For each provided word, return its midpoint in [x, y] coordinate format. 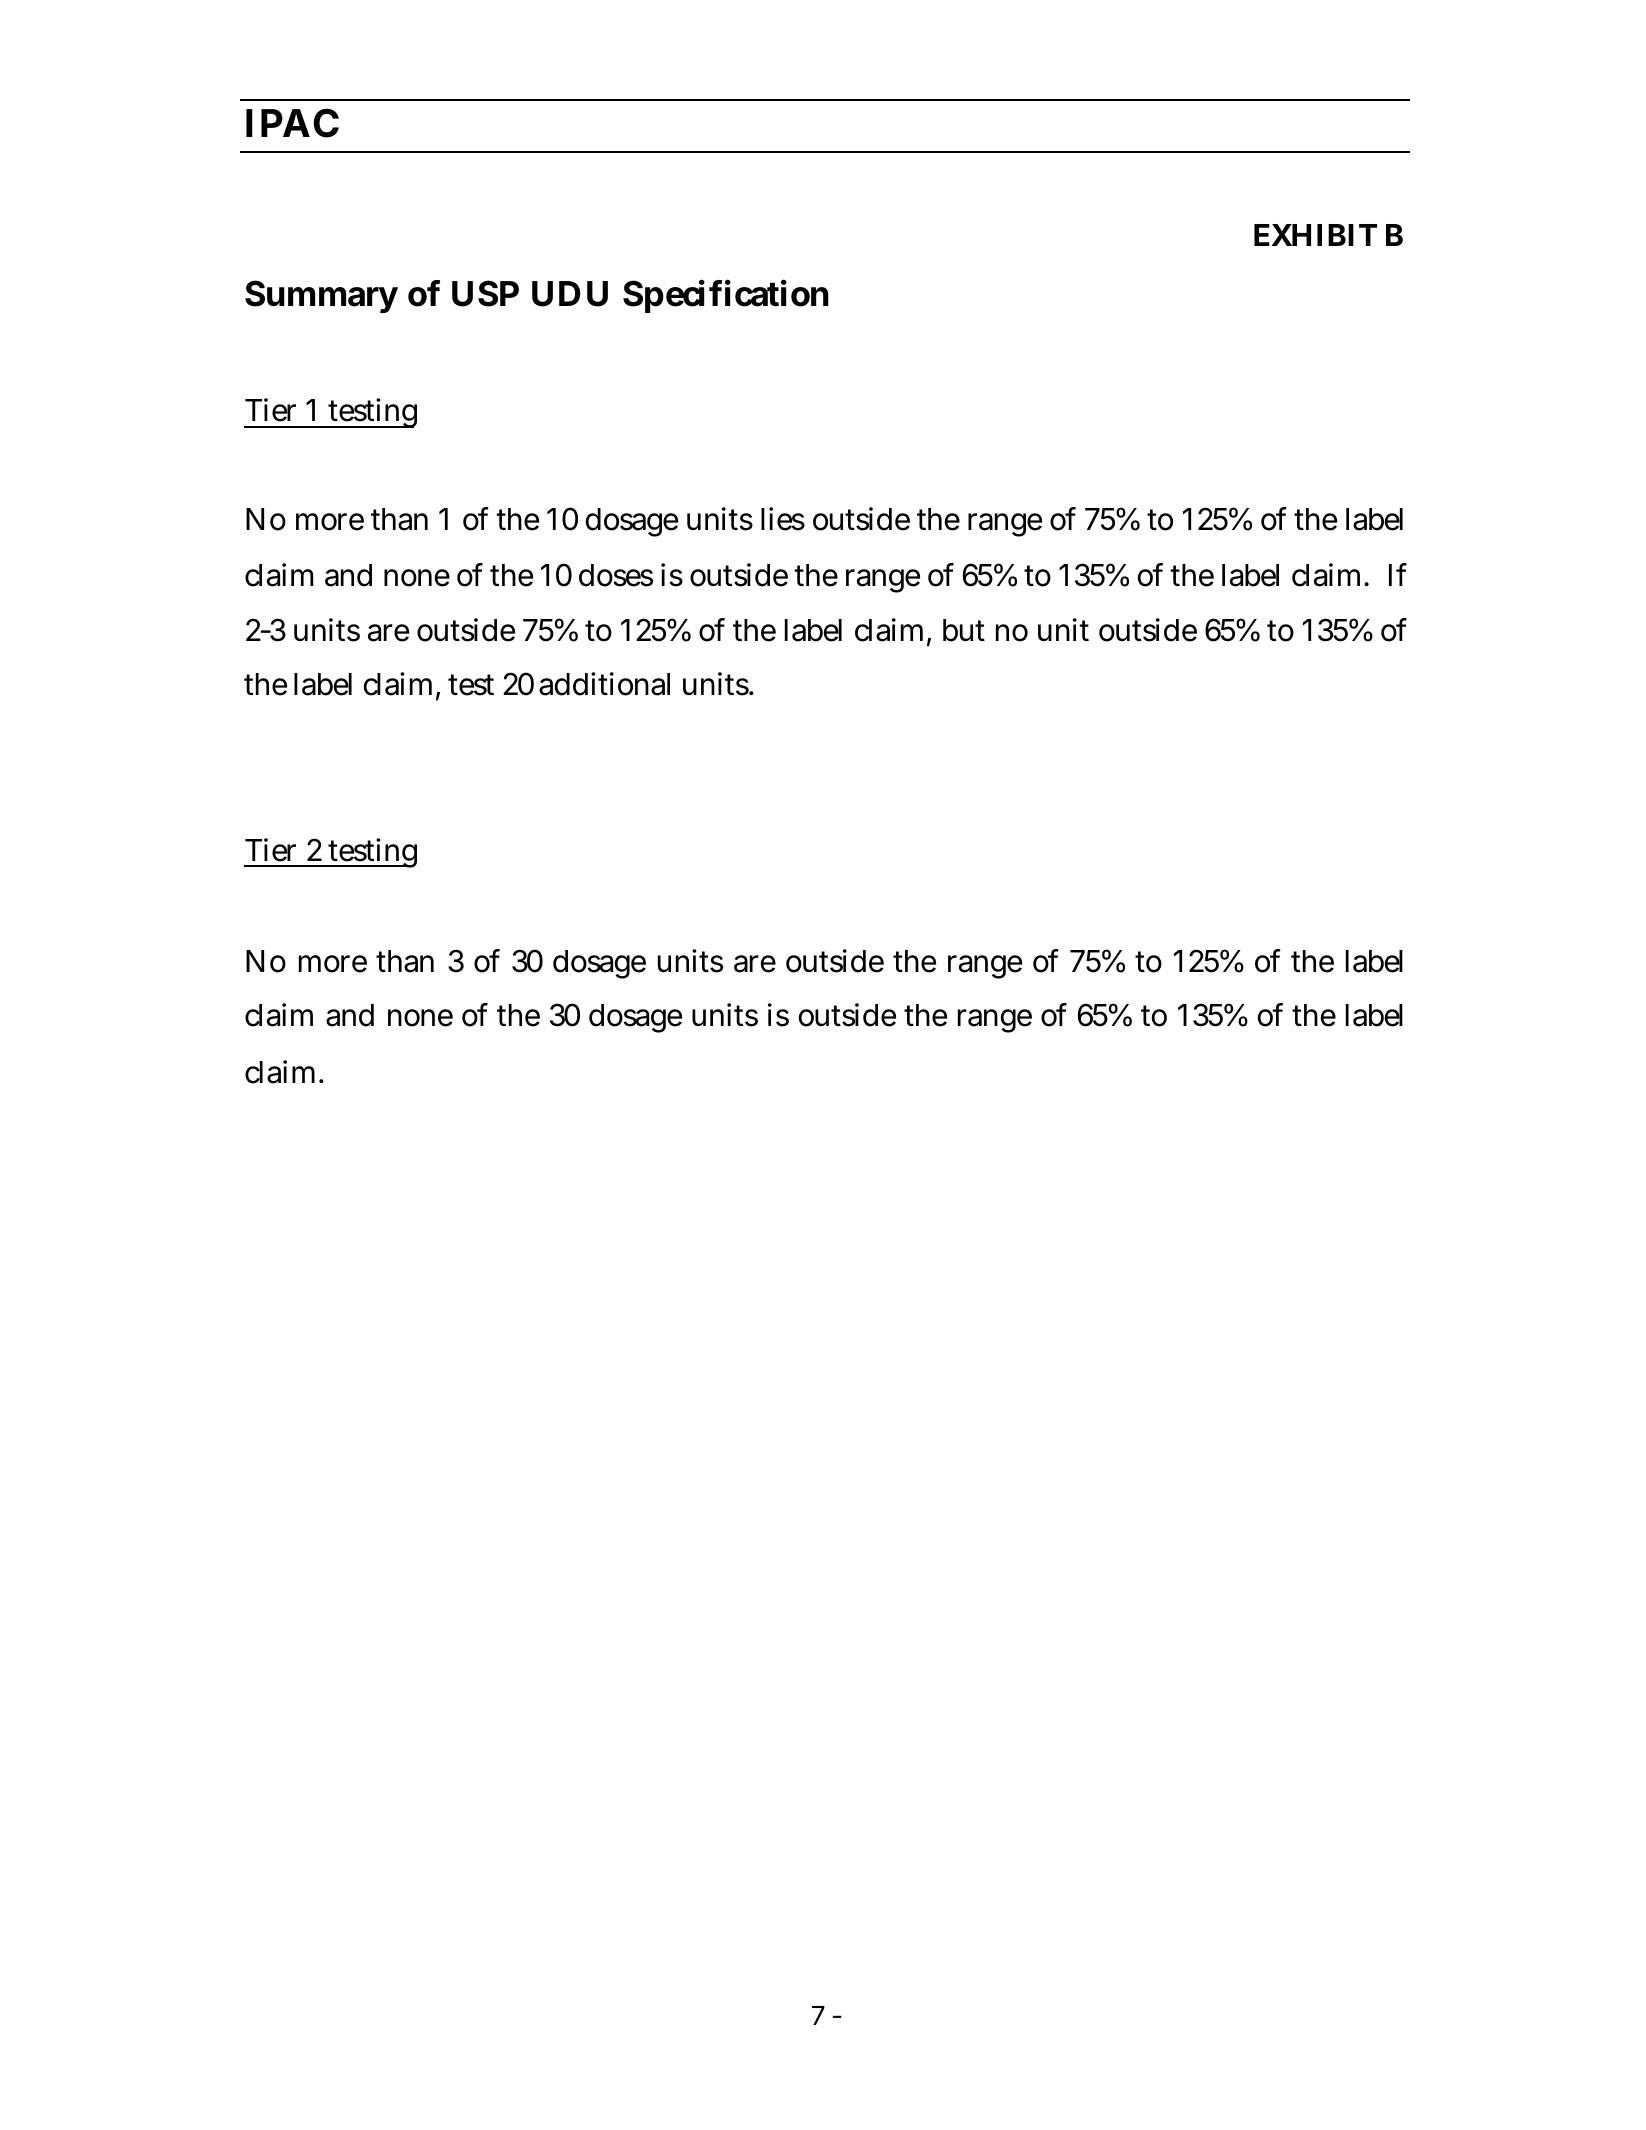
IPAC [292, 123]
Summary [321, 296]
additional [604, 684]
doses [616, 575]
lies [783, 519]
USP [485, 293]
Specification [726, 296]
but [964, 630]
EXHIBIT [1315, 235]
